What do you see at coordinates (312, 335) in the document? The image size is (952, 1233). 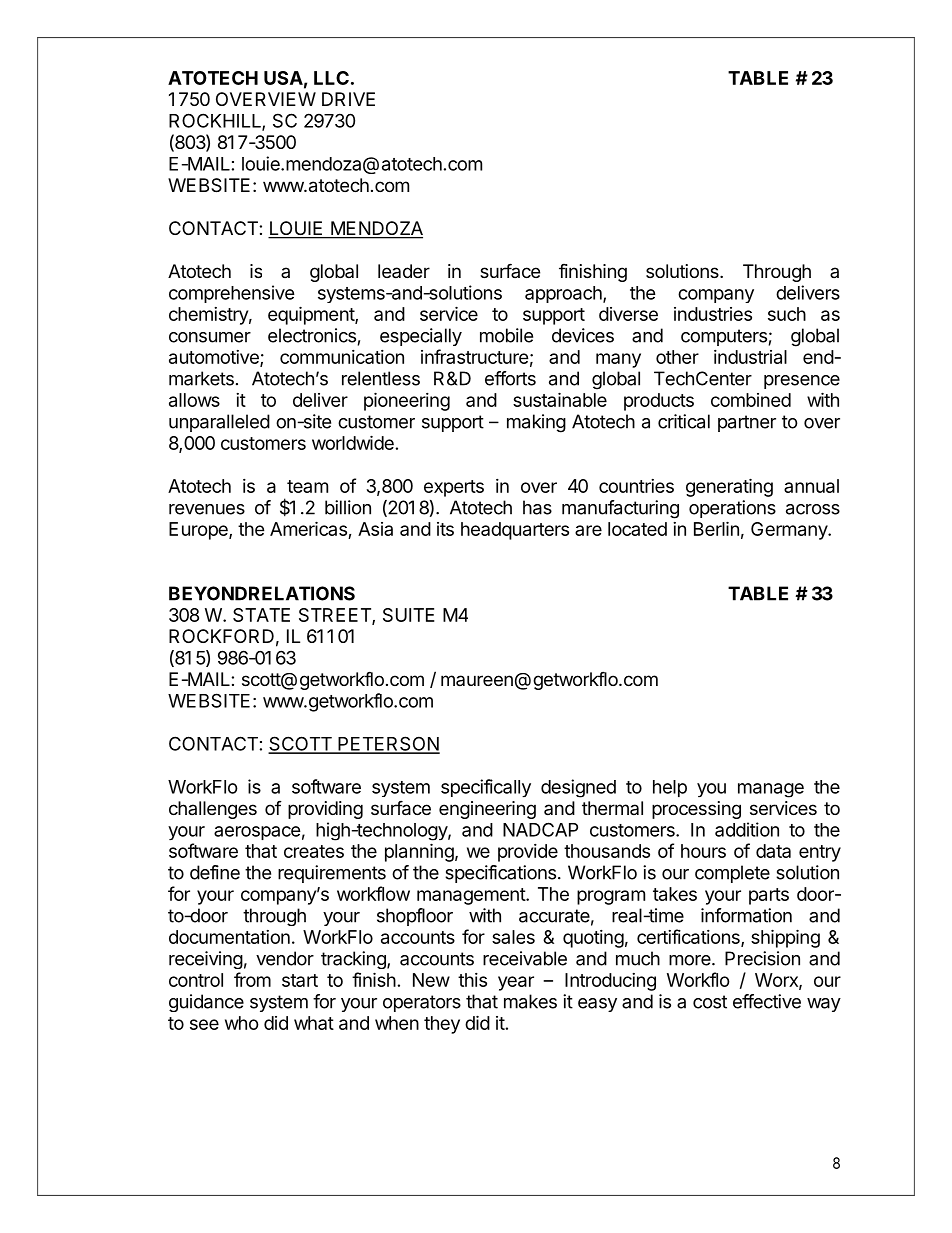 I see `electronics` at bounding box center [312, 335].
